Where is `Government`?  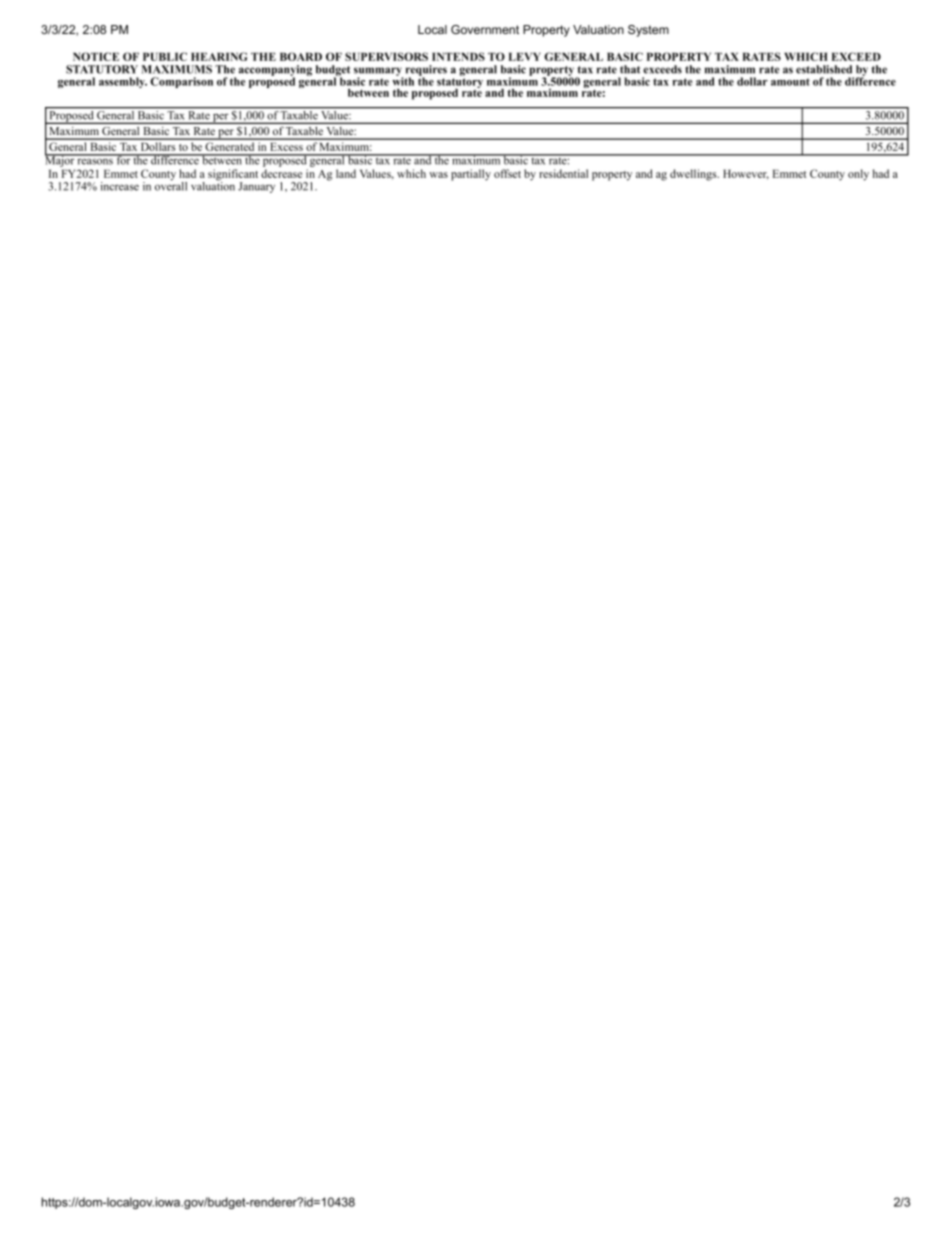
Government is located at coordinates (485, 29).
